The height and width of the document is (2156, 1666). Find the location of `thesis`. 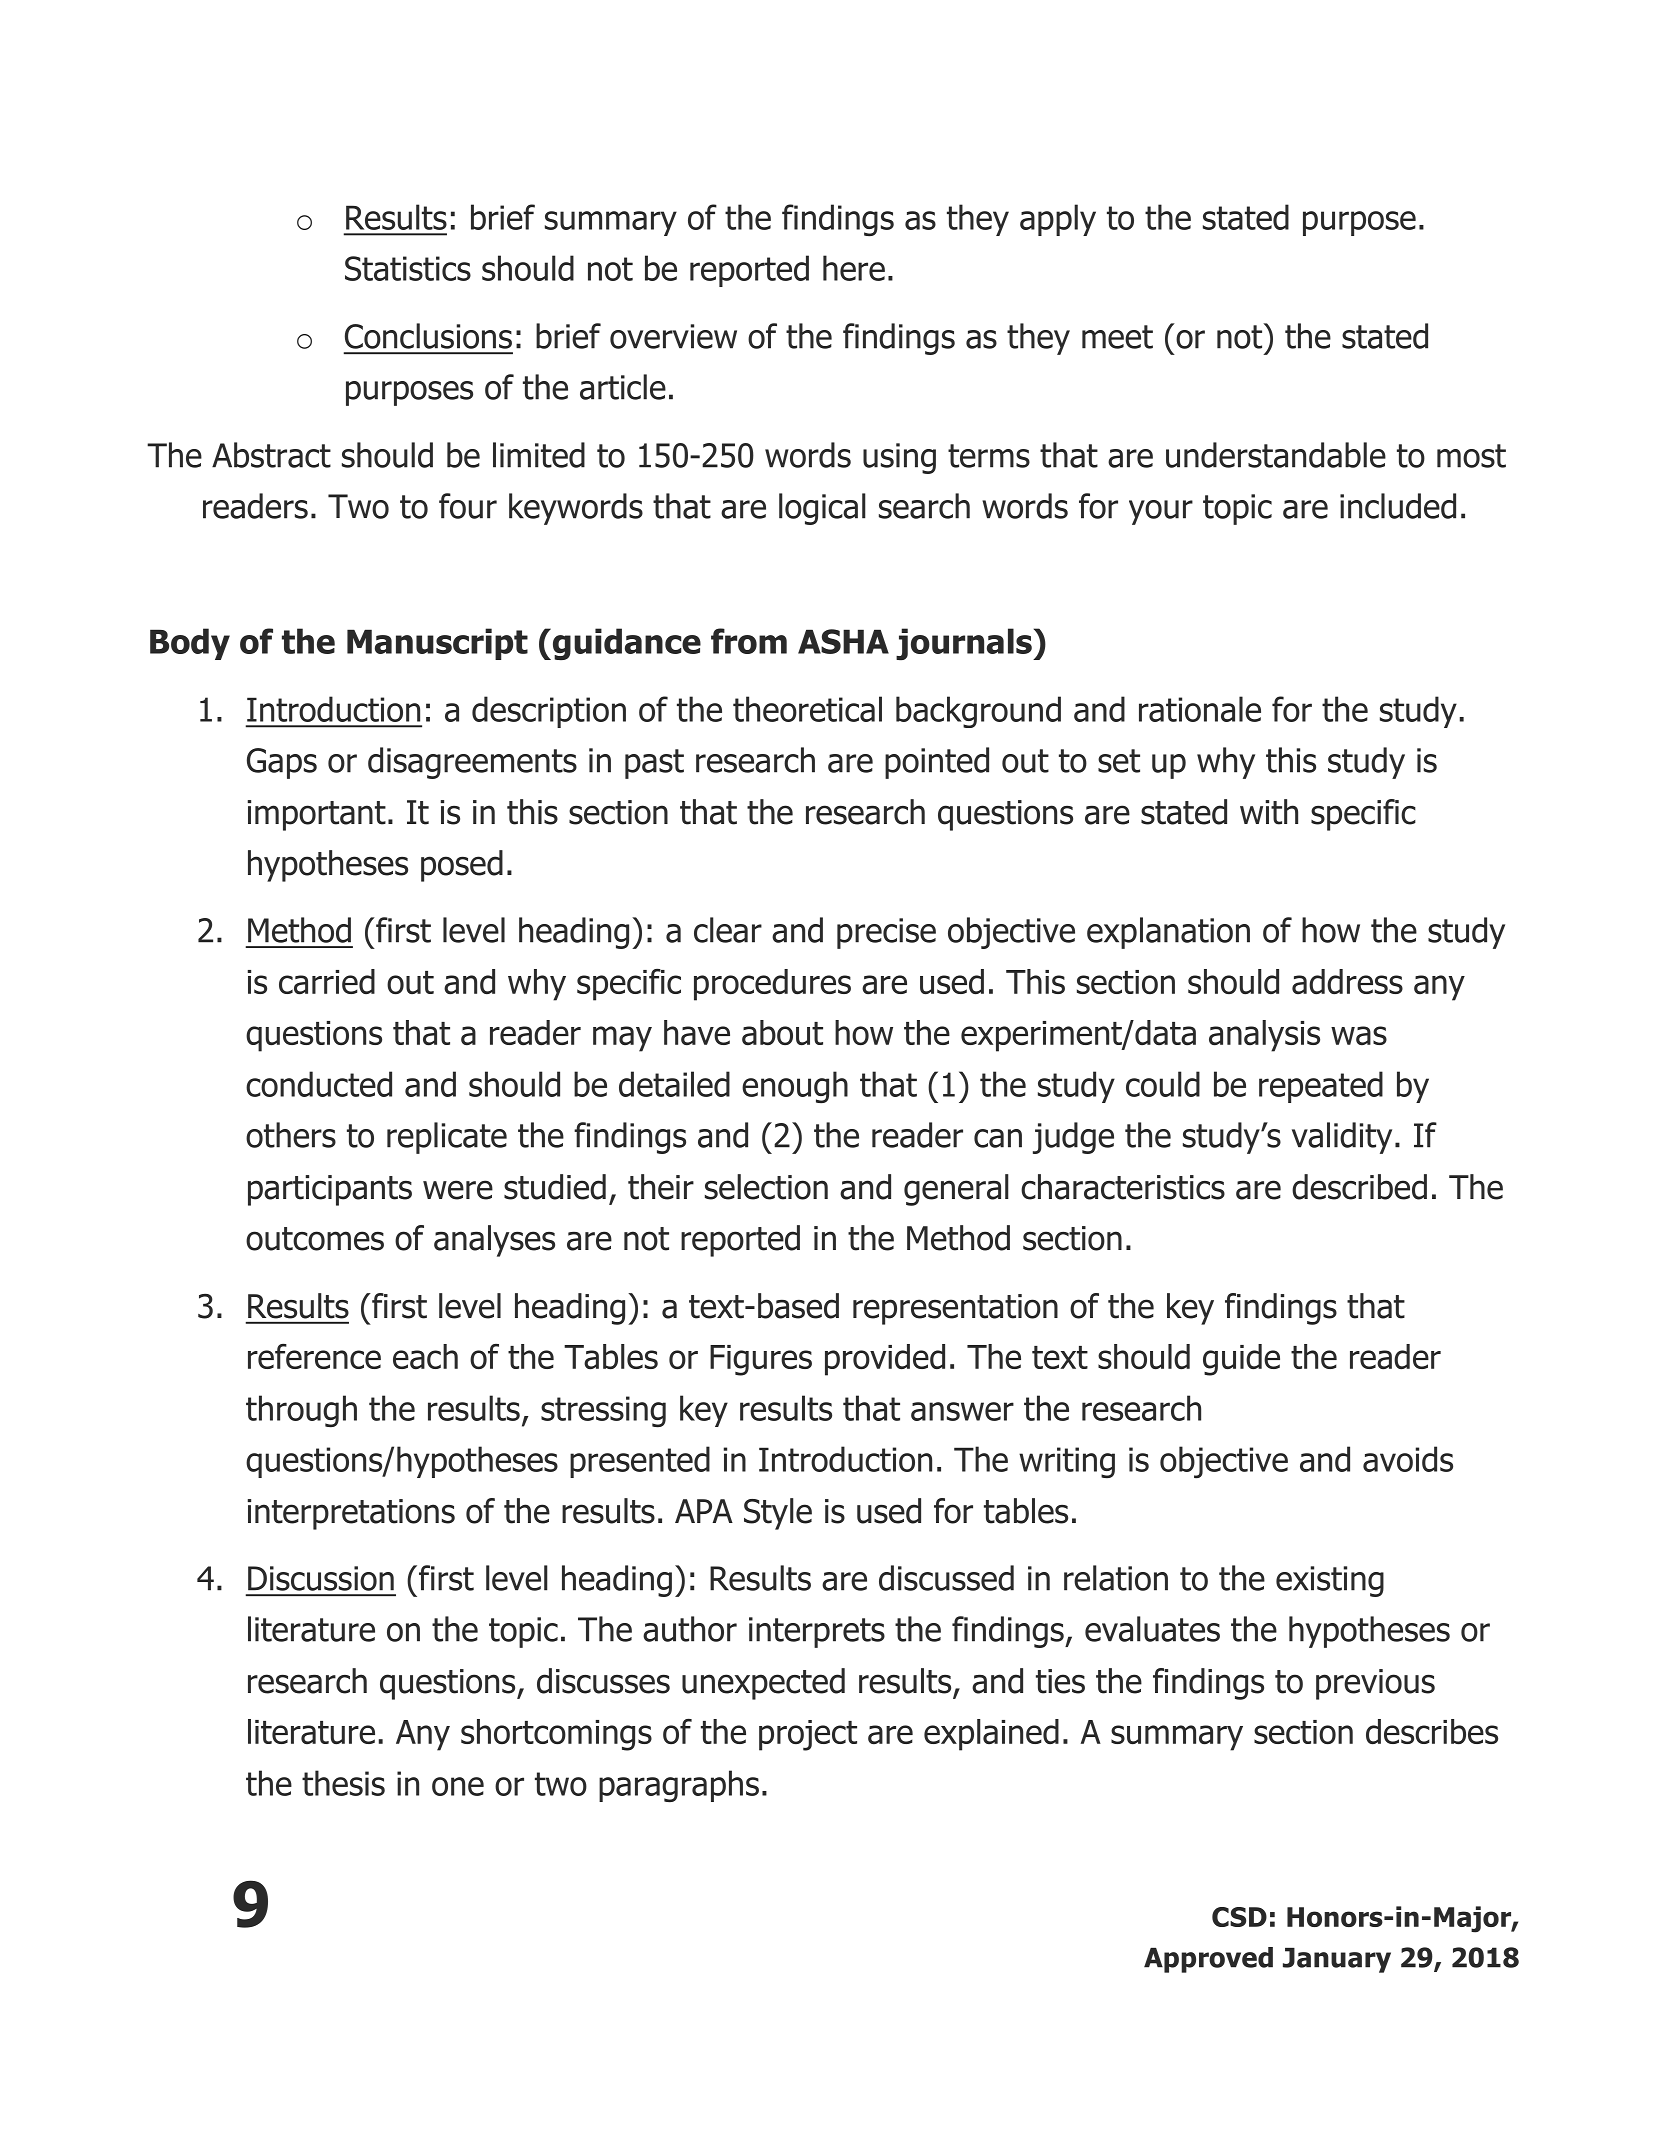

thesis is located at coordinates (343, 1783).
